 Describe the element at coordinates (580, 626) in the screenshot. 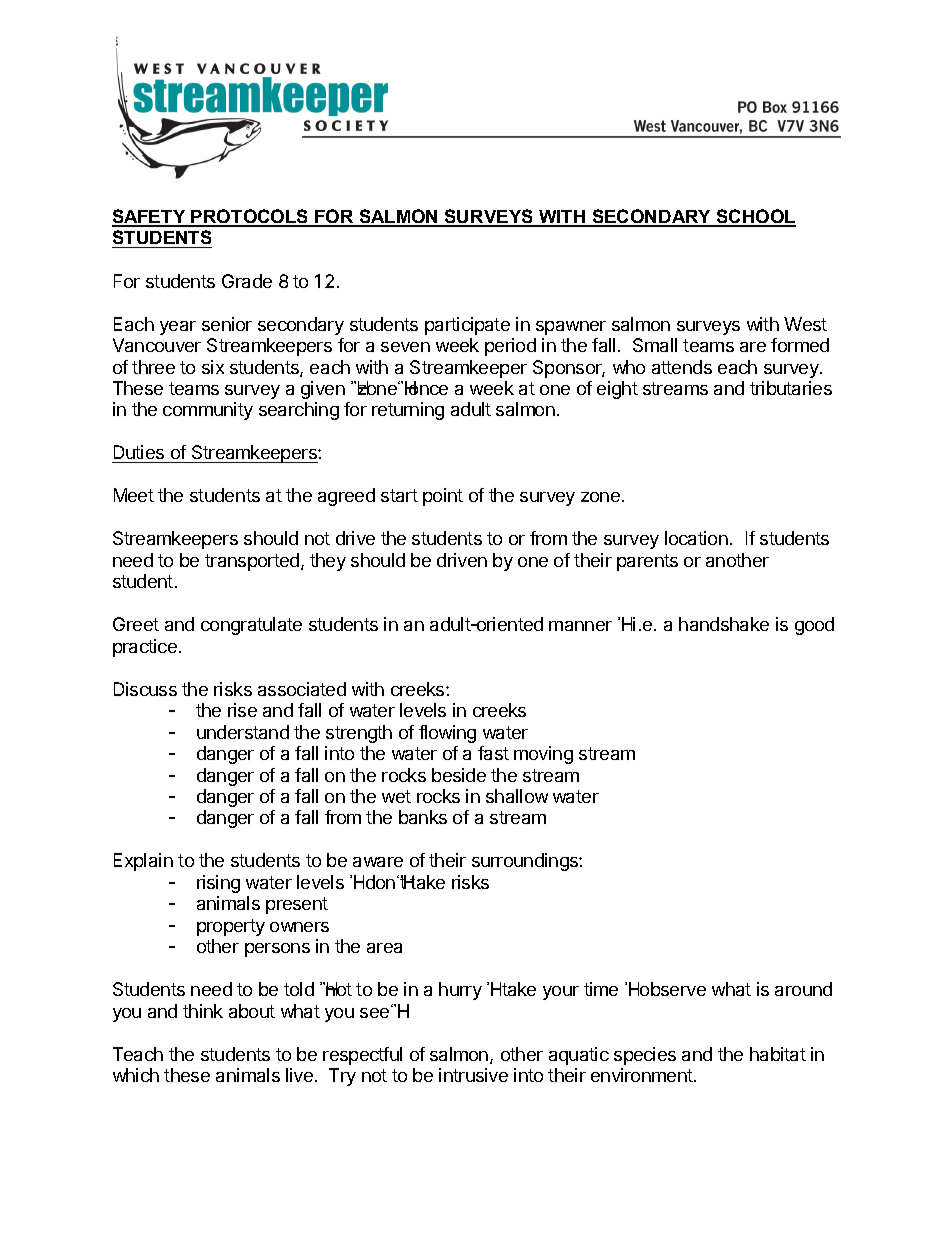

I see `manner` at that location.
